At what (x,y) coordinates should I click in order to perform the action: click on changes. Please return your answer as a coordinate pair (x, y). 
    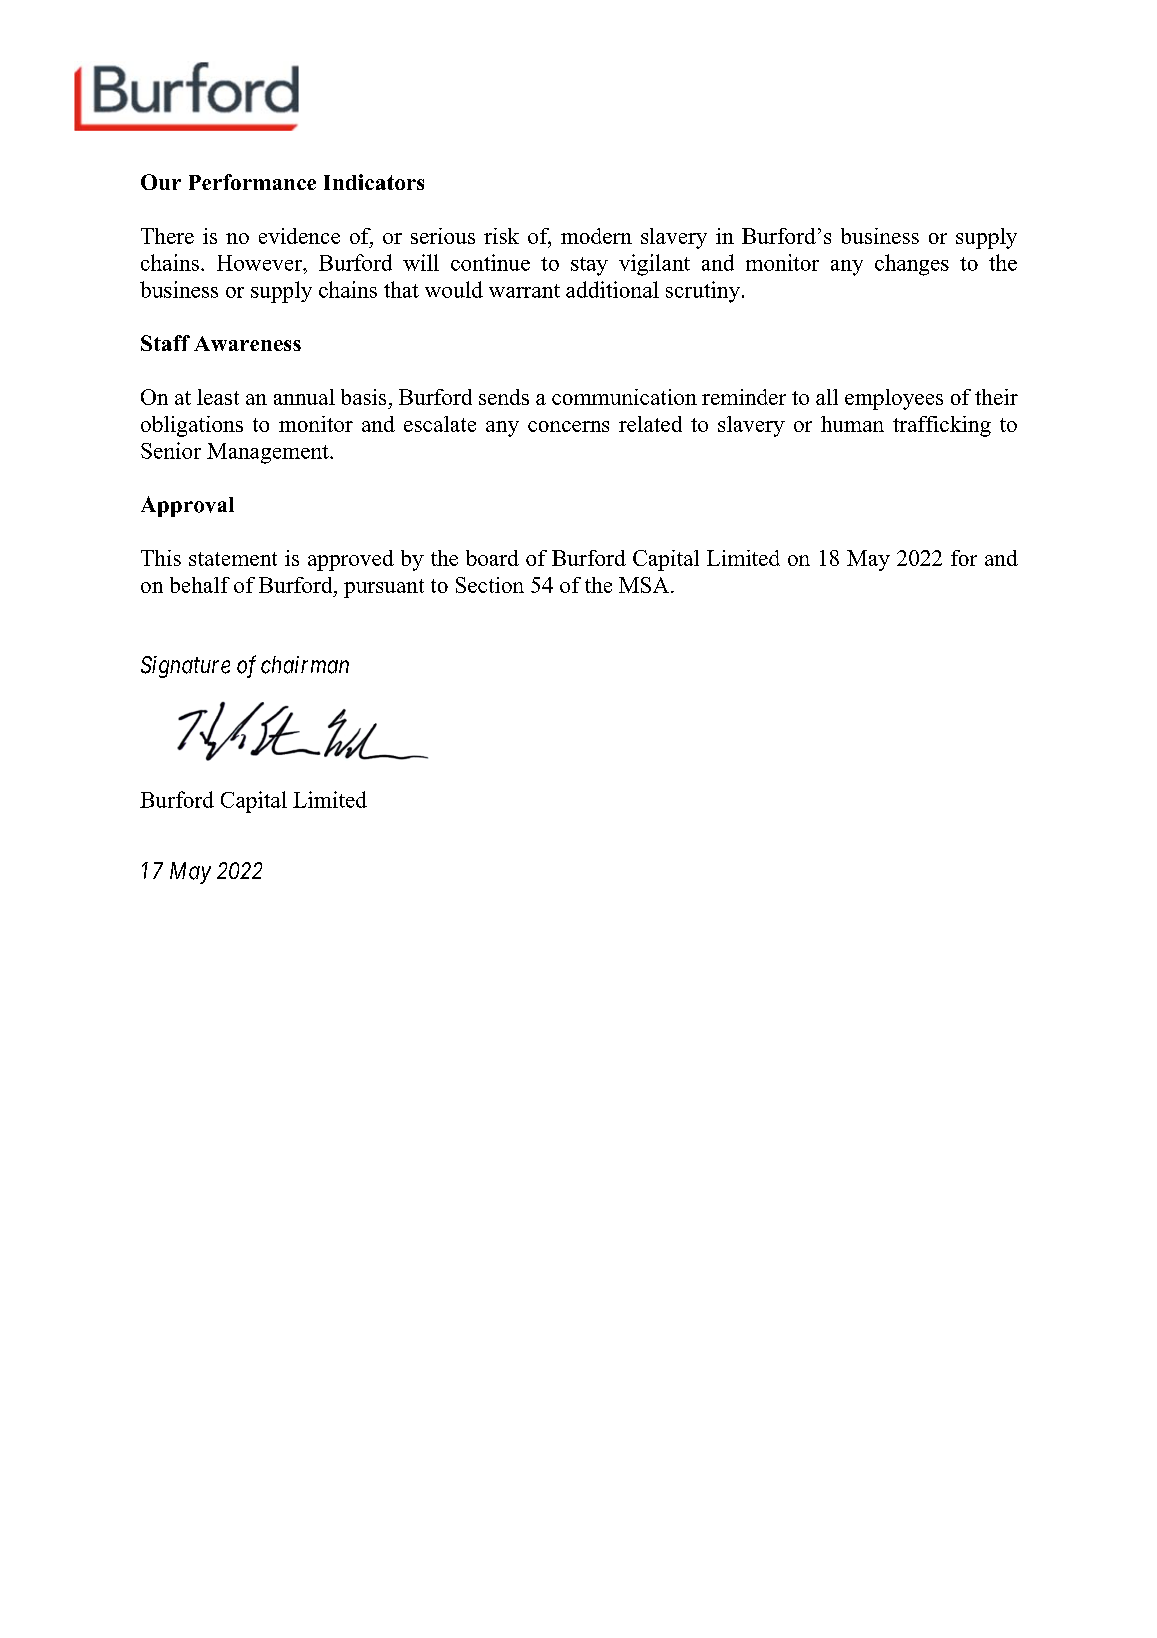
    Looking at the image, I should click on (912, 265).
